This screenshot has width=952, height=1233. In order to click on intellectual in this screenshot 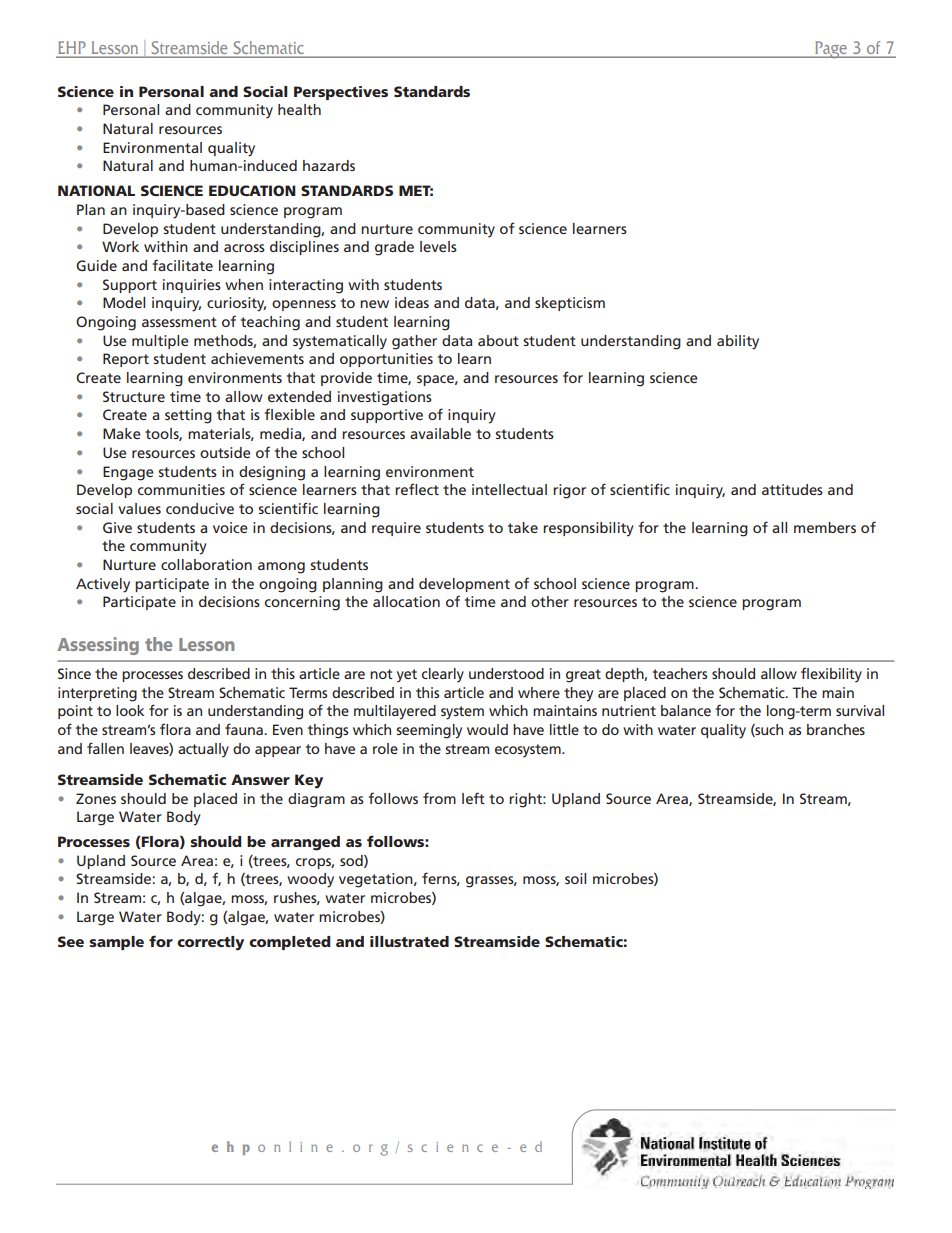, I will do `click(509, 489)`.
